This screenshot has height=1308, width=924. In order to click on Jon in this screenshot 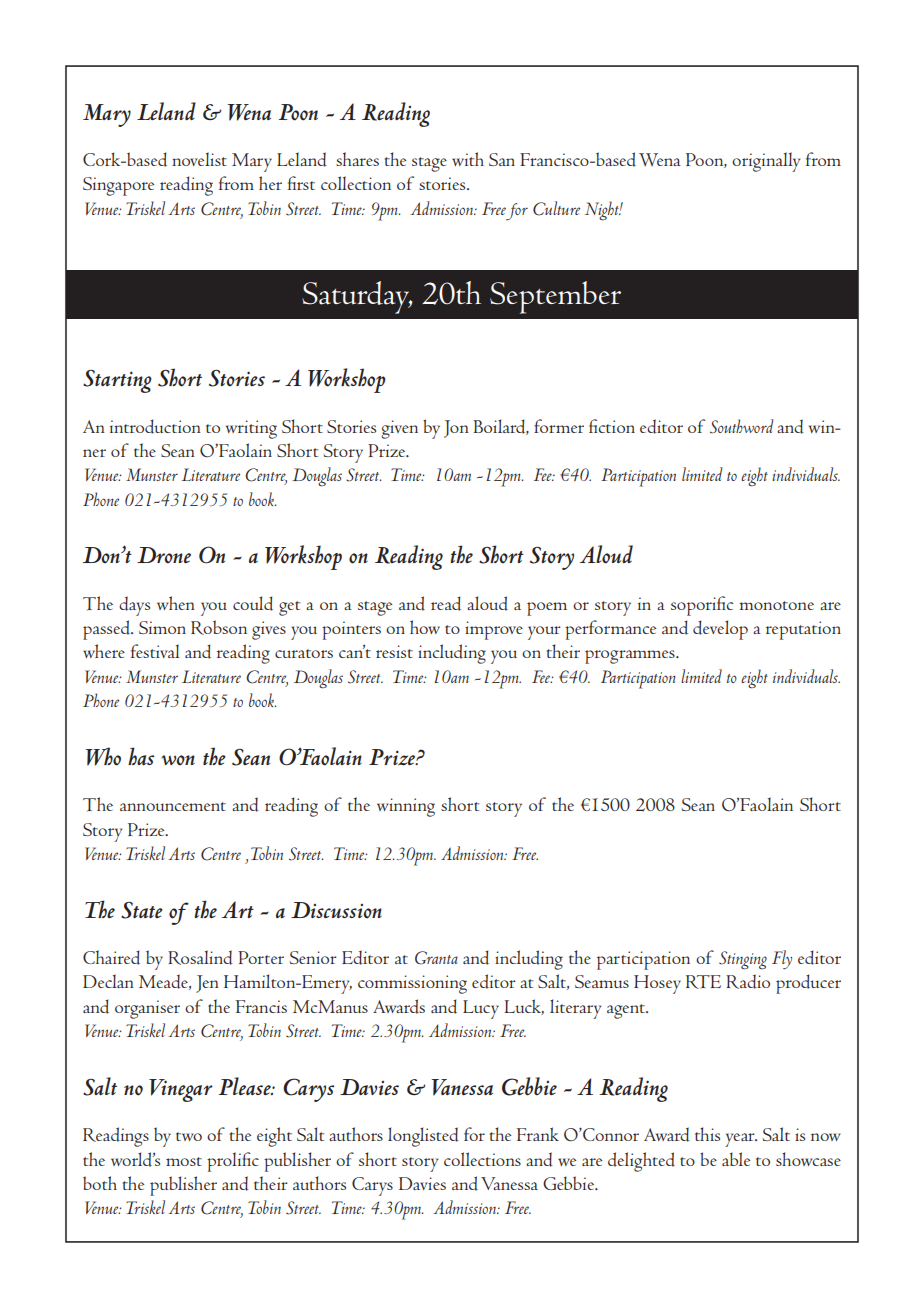, I will do `click(456, 429)`.
